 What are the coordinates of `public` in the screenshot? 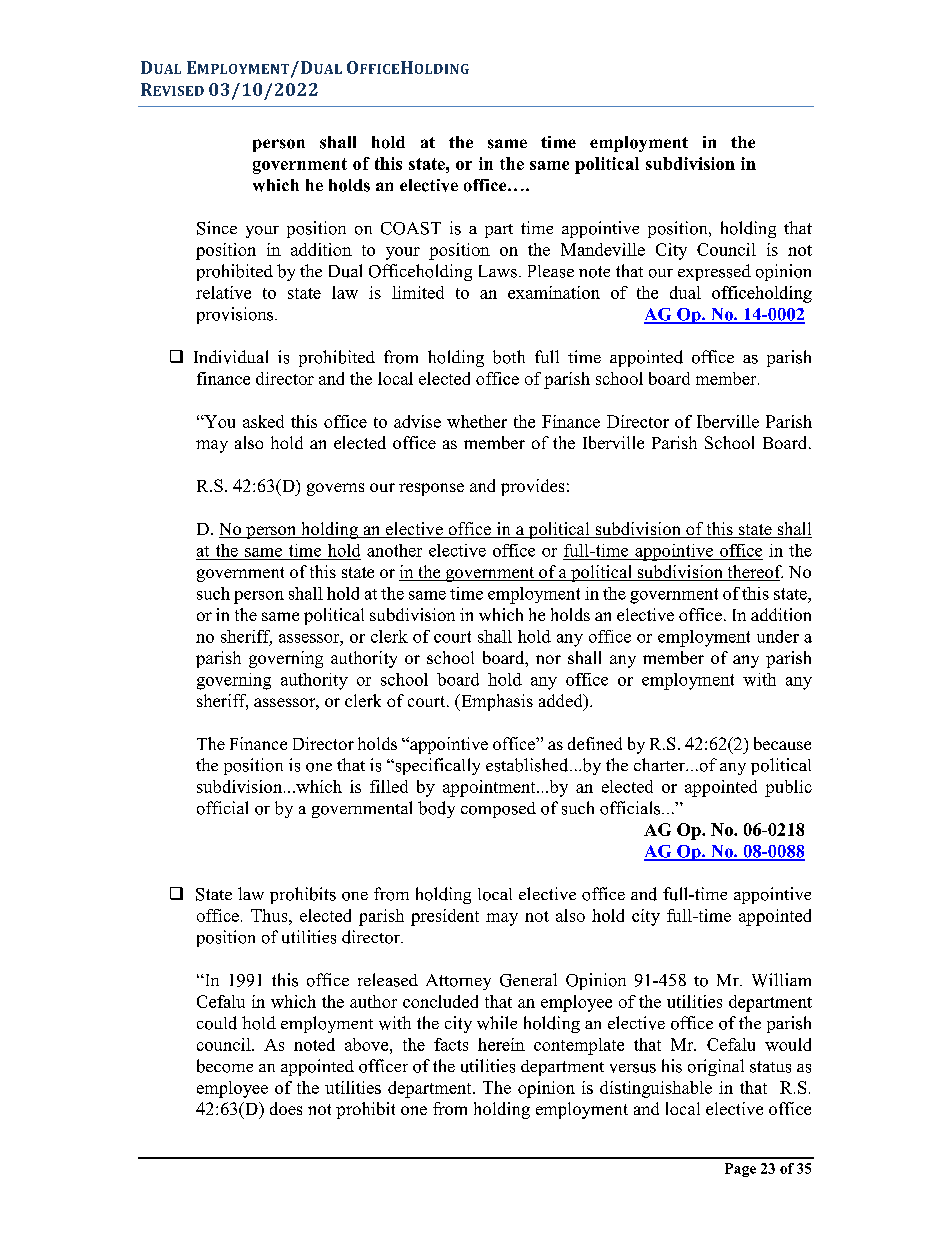 It's located at (788, 788).
